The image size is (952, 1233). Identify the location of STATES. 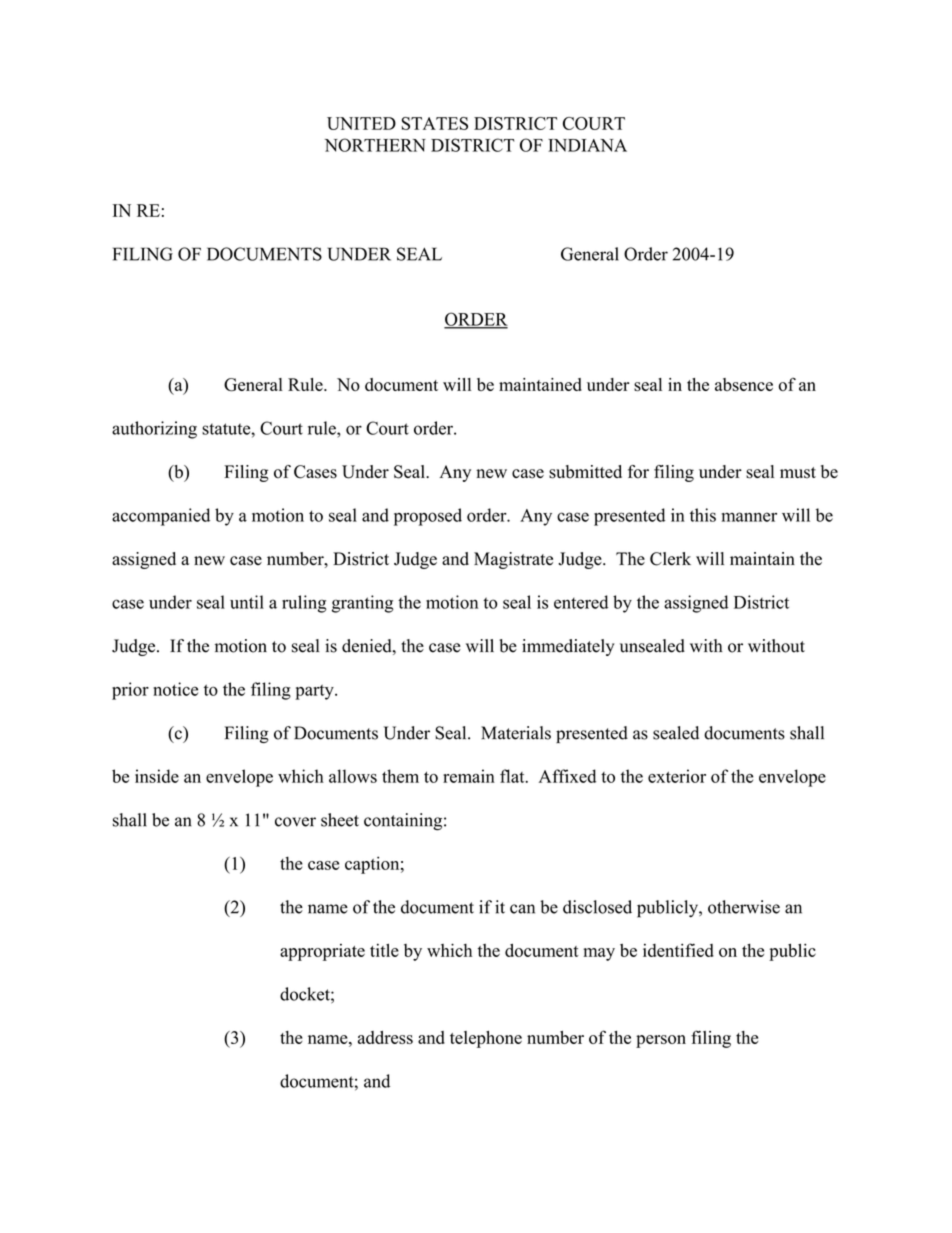
(435, 123).
